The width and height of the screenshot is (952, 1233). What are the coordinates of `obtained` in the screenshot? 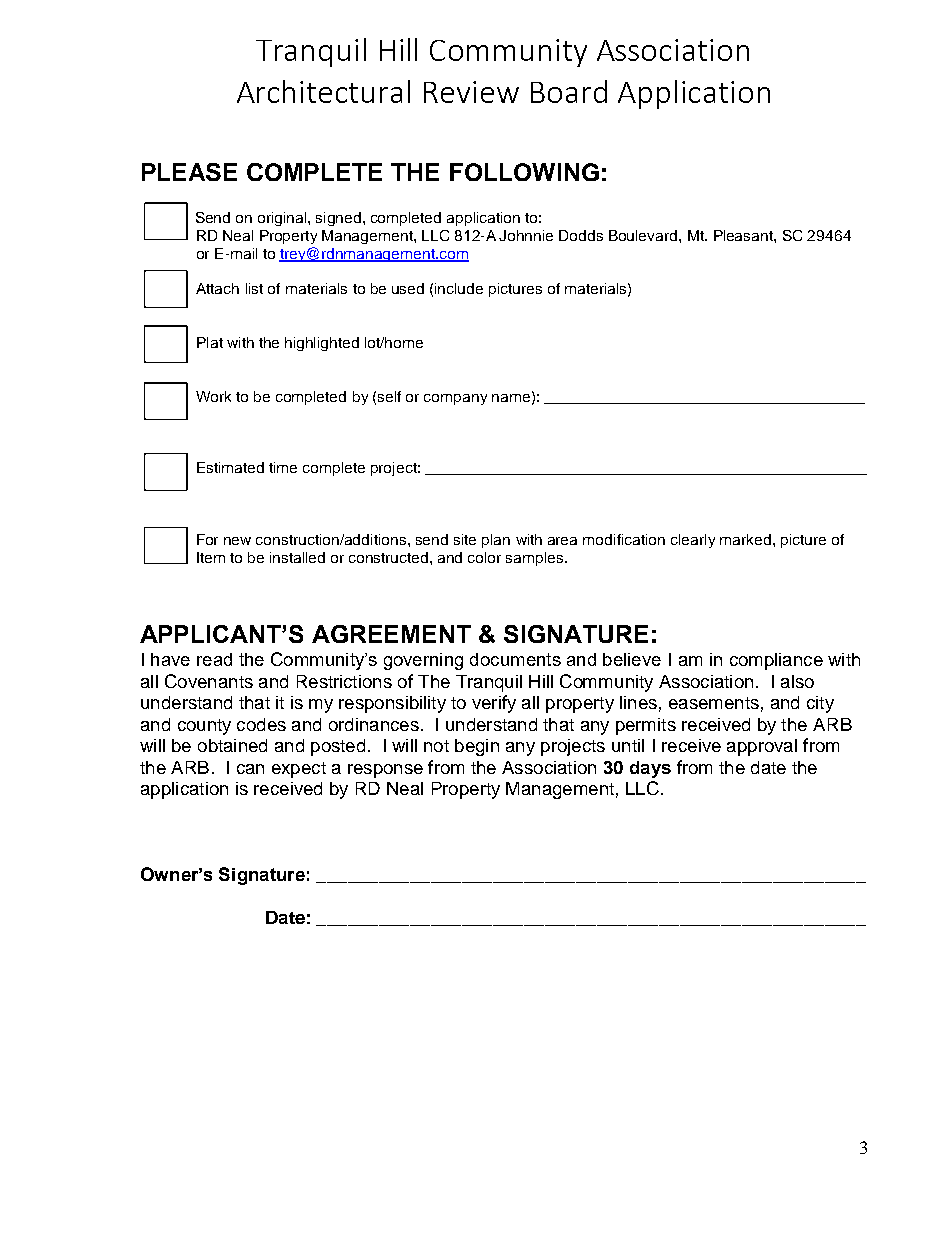 It's located at (232, 745).
